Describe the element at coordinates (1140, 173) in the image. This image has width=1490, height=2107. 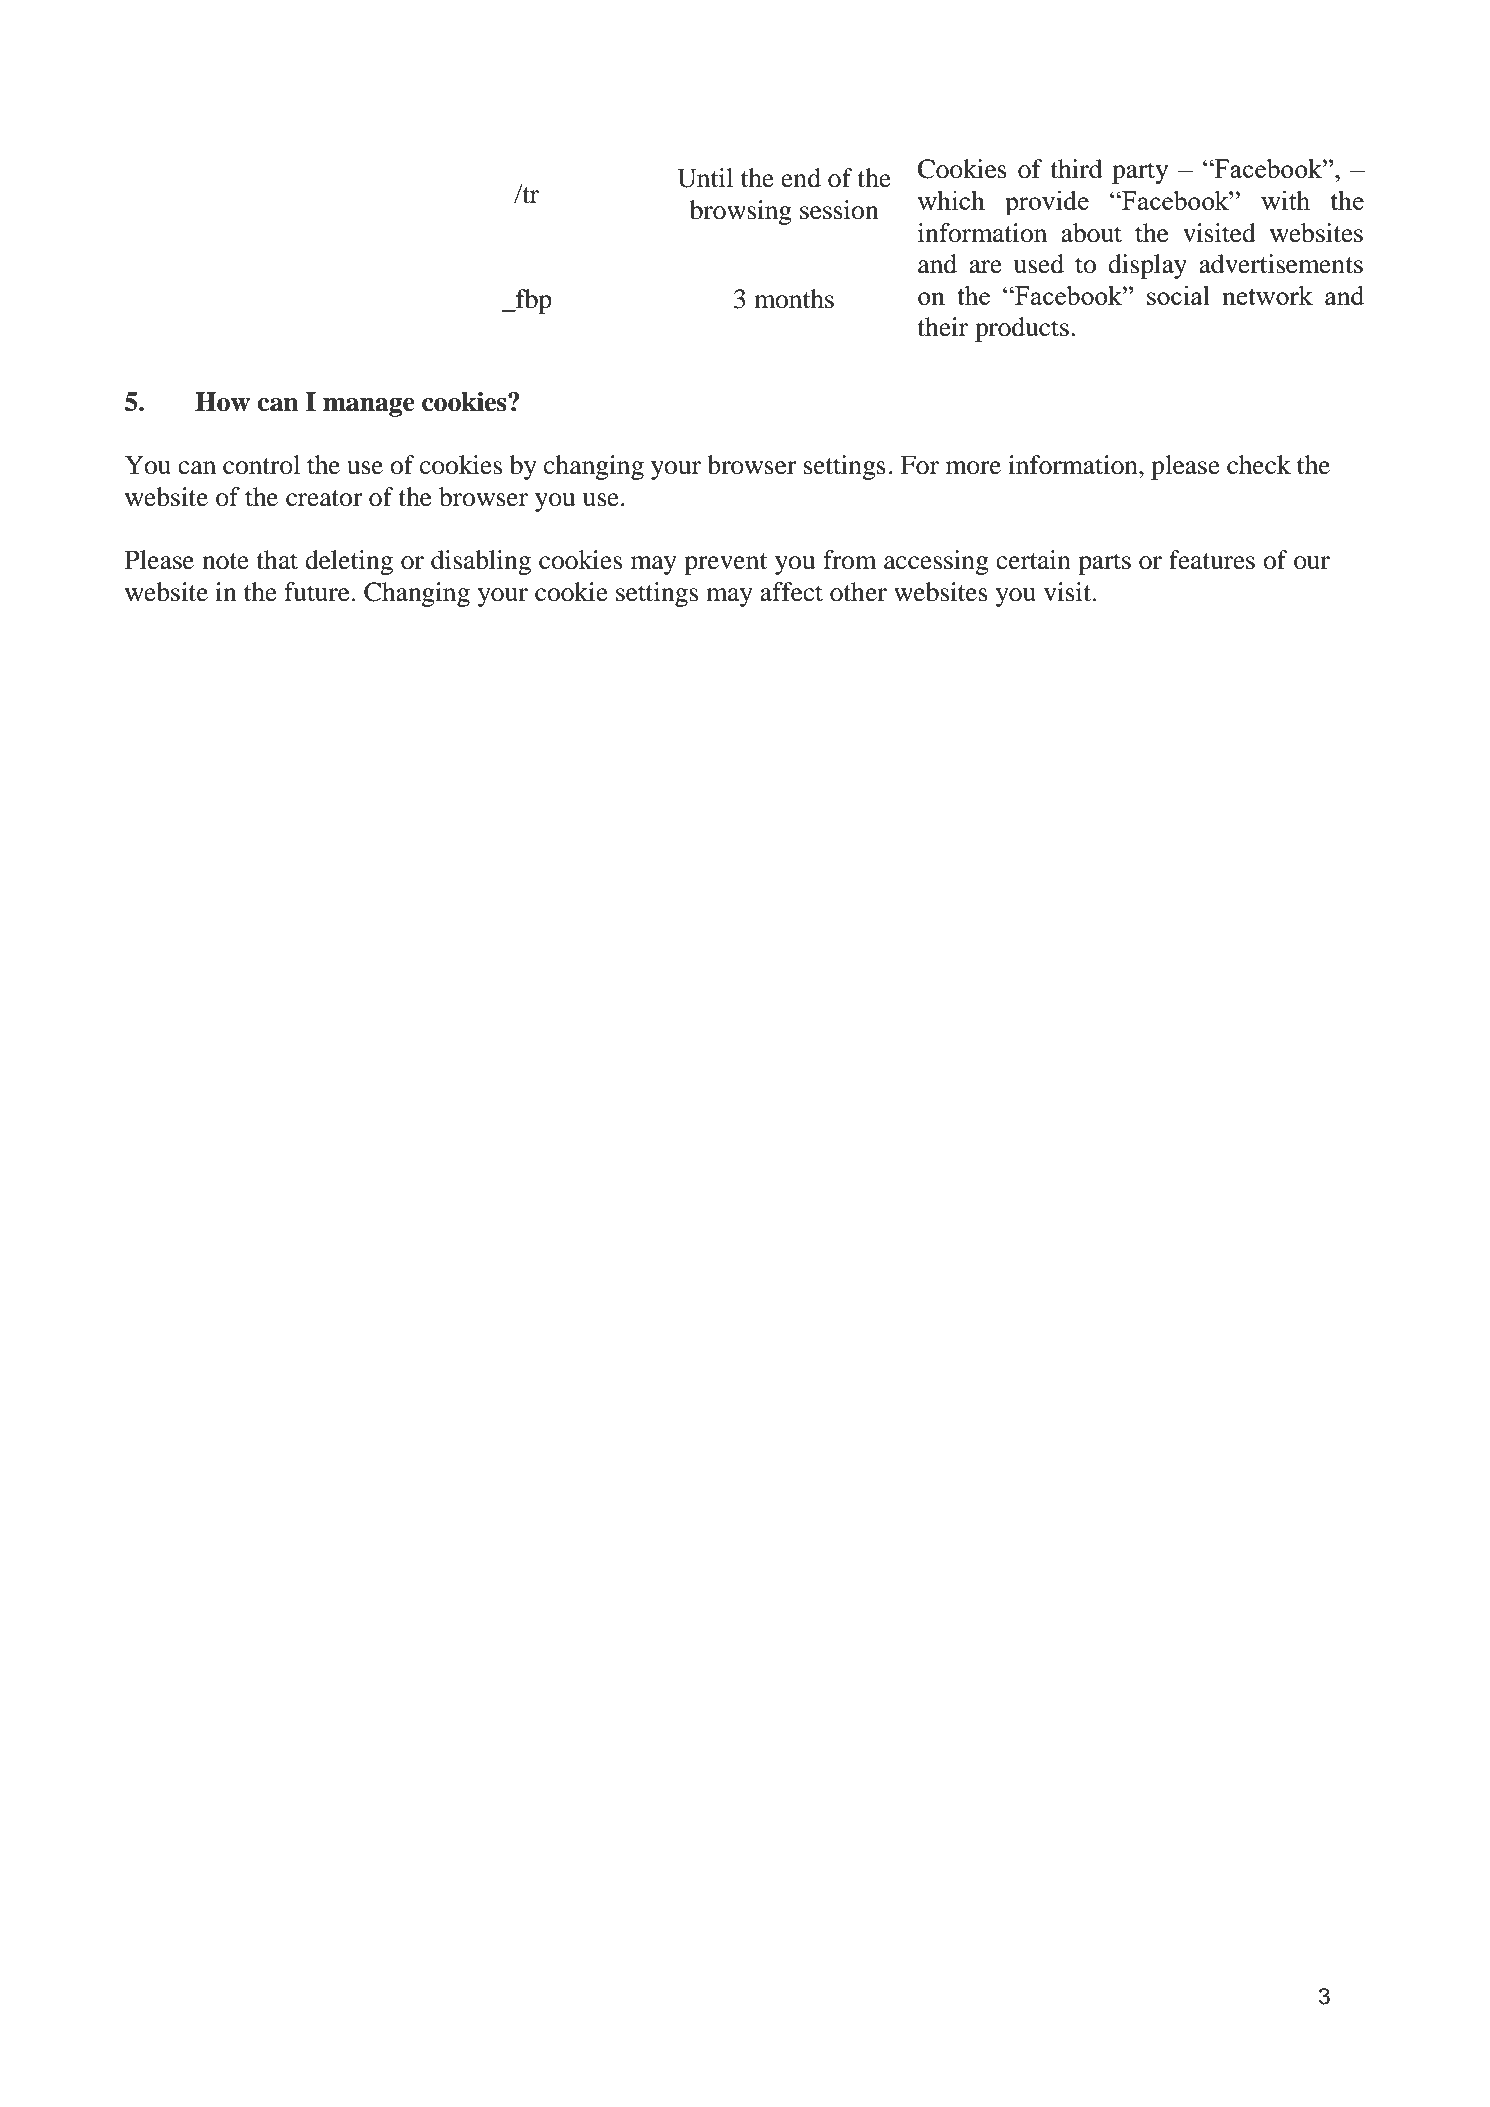
I see `party` at that location.
